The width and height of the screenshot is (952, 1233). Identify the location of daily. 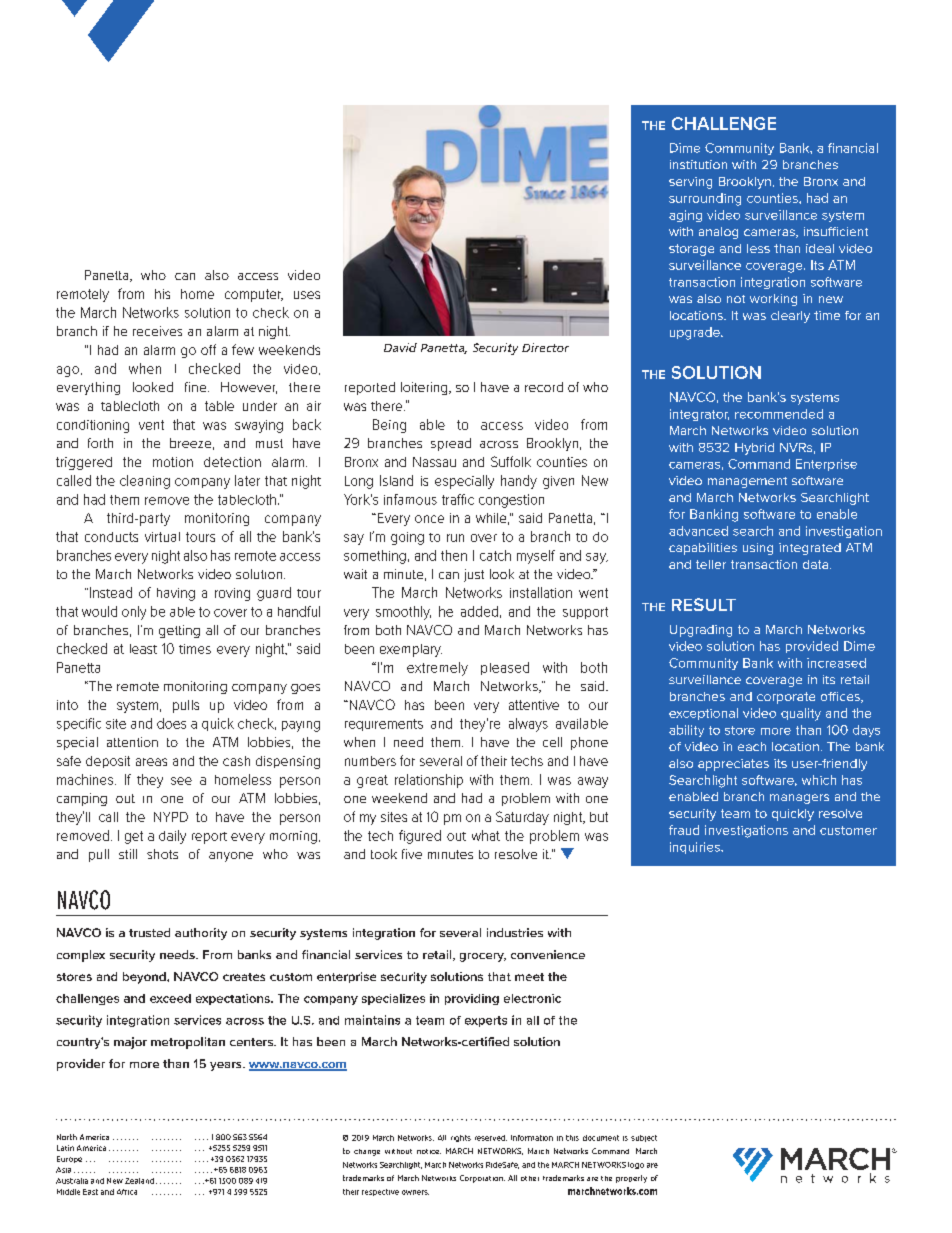
(172, 837).
